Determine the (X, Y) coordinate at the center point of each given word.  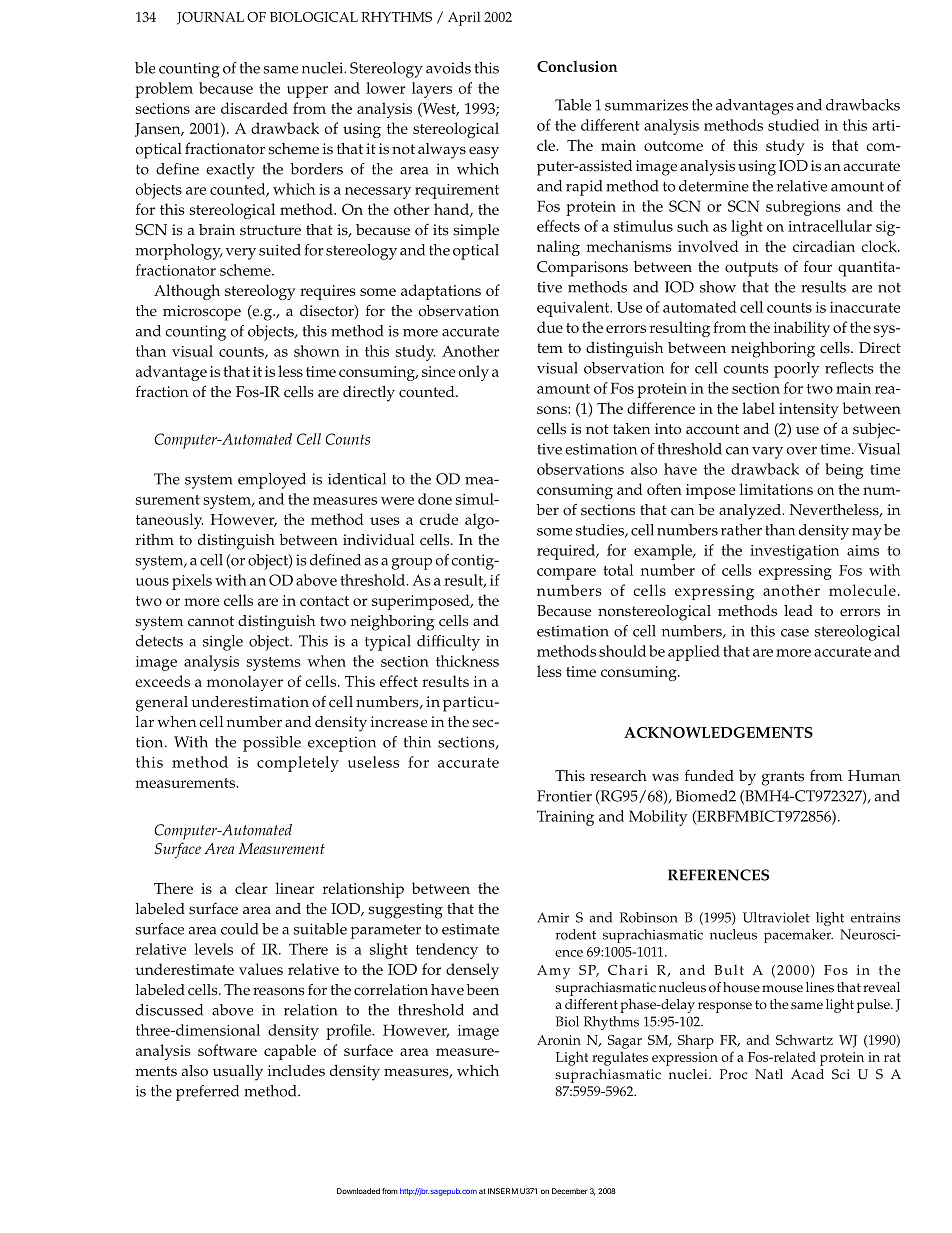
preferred (207, 1093)
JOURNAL (210, 18)
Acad (807, 1074)
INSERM (503, 1191)
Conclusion (577, 66)
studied (794, 125)
